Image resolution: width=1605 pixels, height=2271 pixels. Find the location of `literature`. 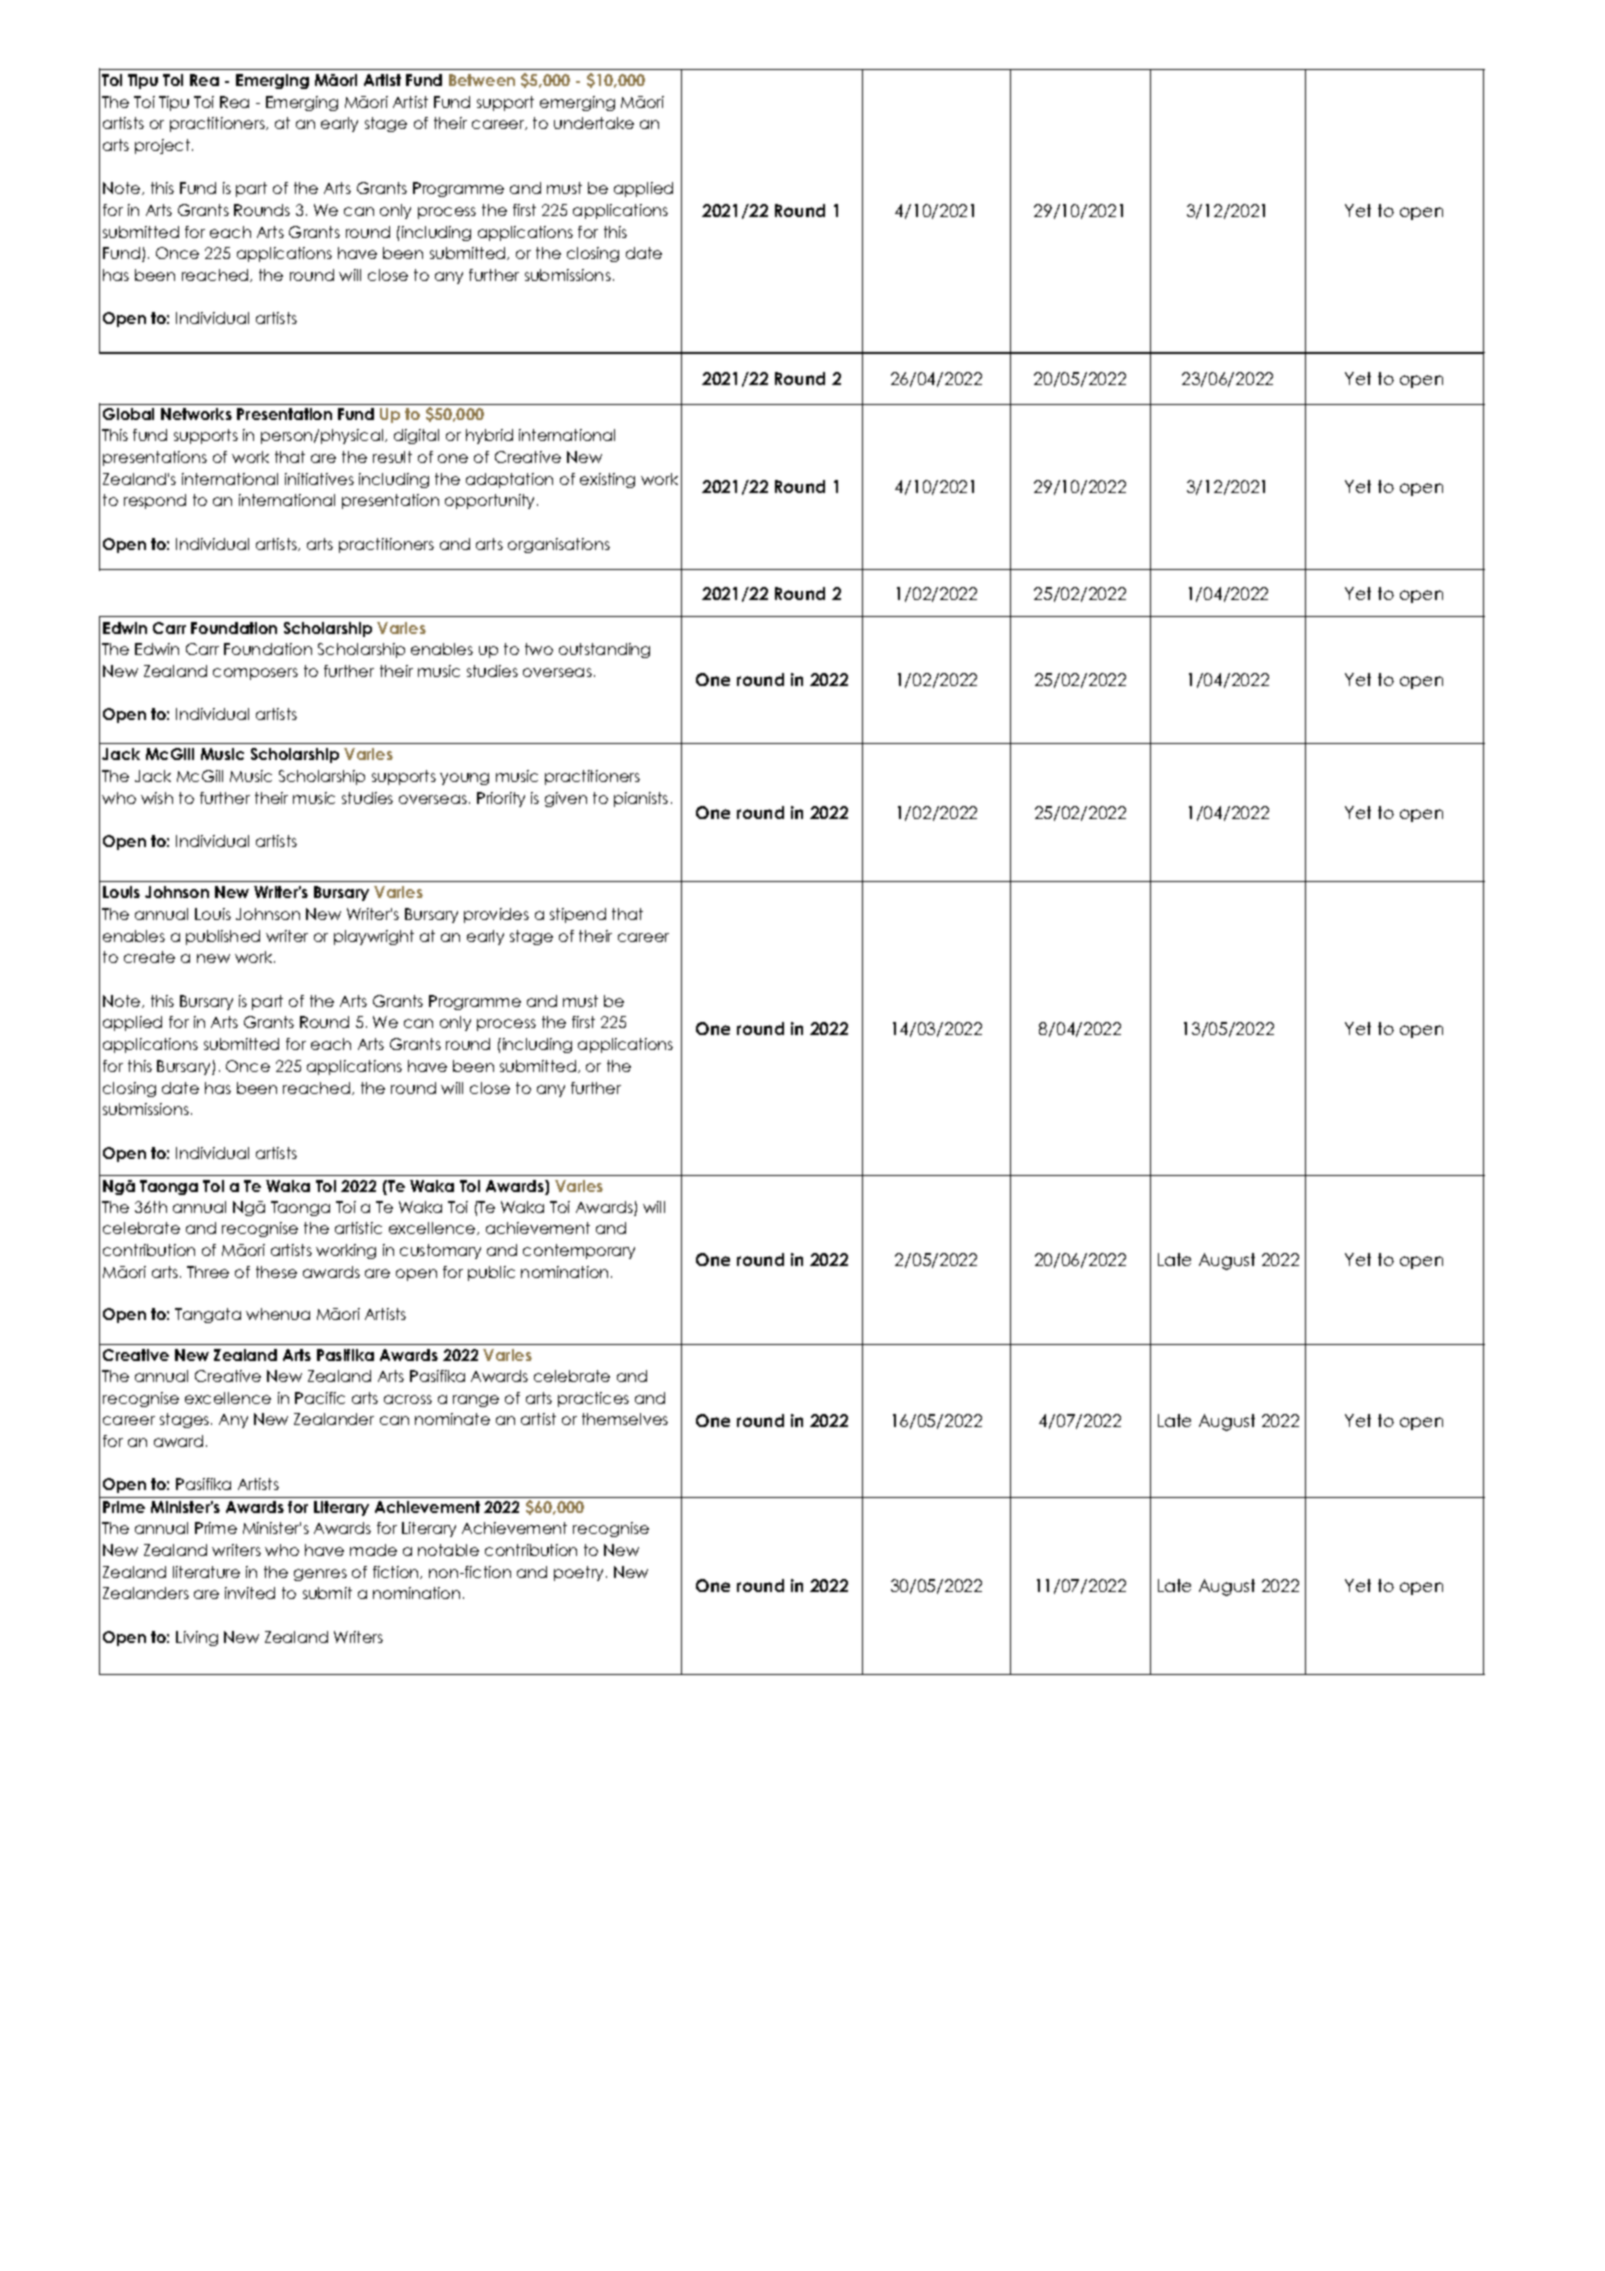

literature is located at coordinates (206, 1572).
